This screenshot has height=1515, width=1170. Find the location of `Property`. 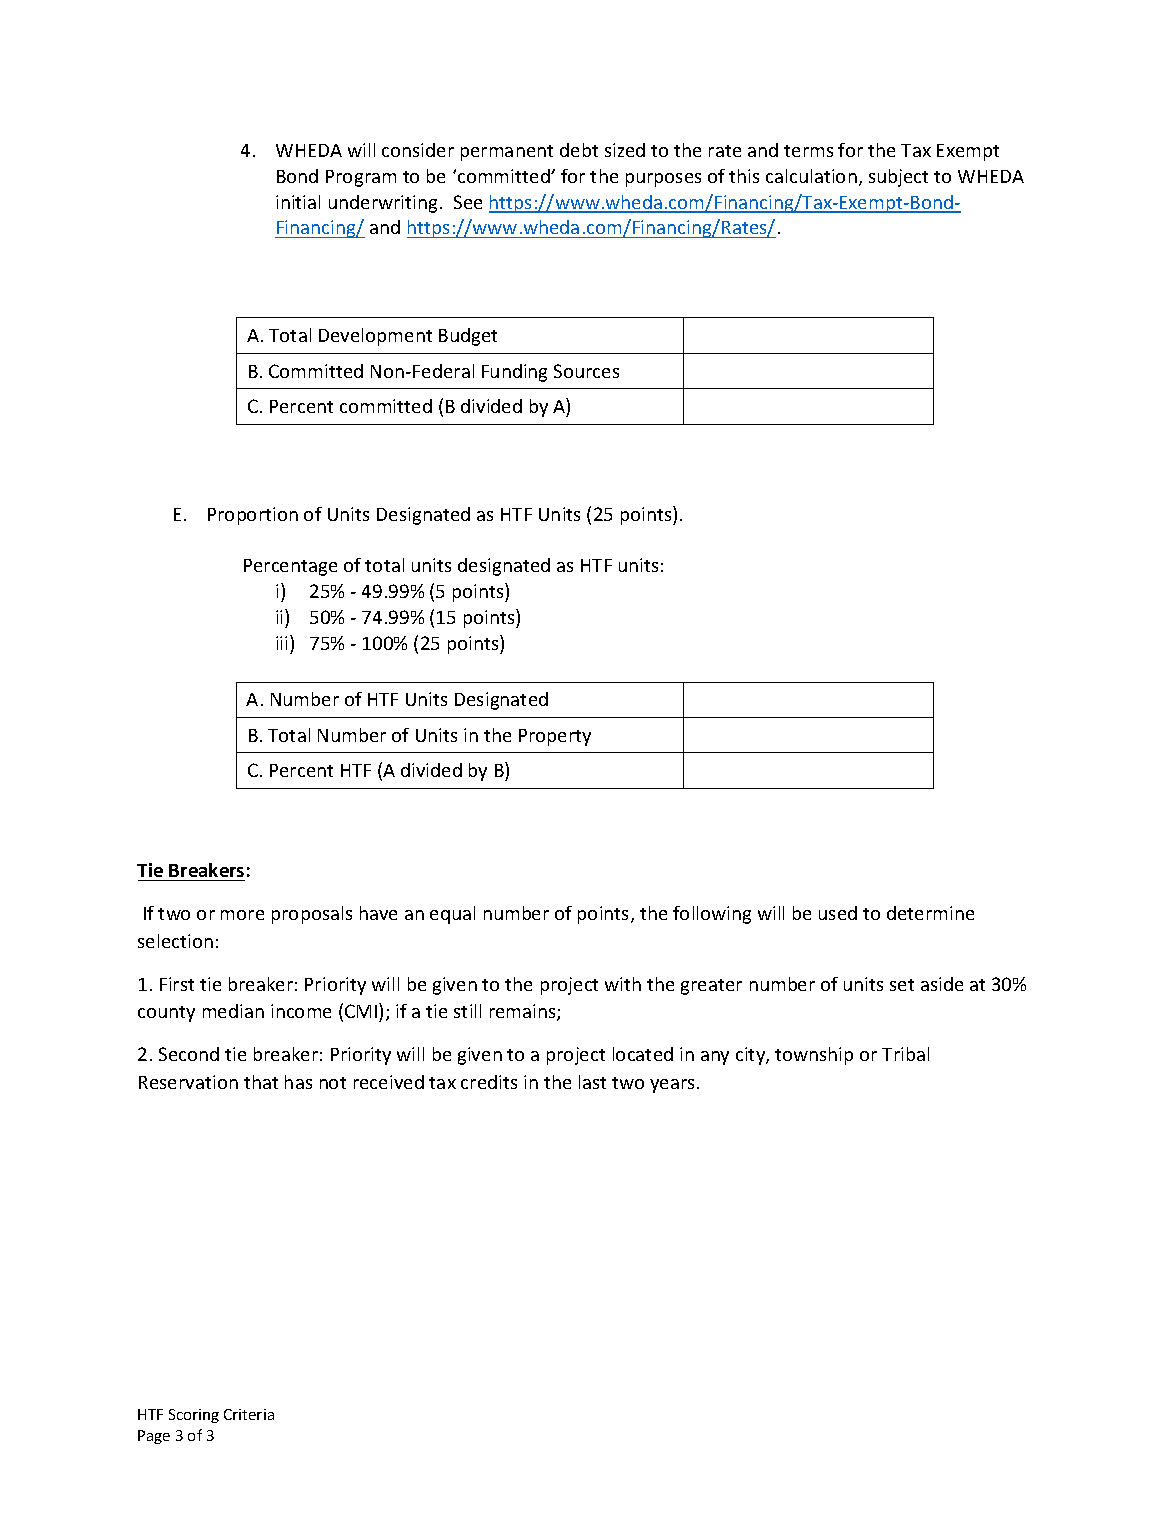

Property is located at coordinates (555, 737).
